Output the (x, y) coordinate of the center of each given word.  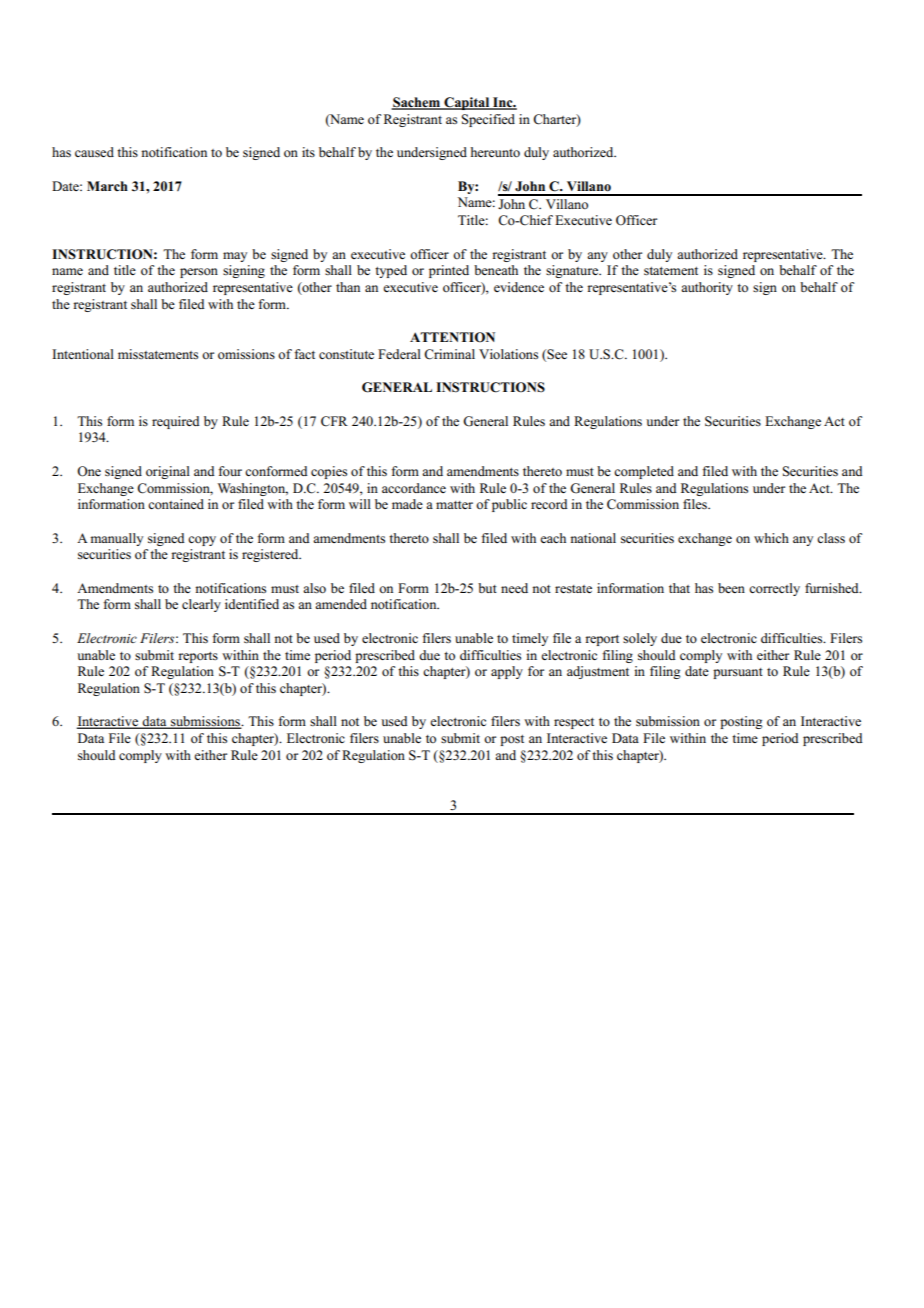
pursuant (738, 673)
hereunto (495, 152)
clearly (201, 605)
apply (507, 672)
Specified (488, 120)
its (308, 152)
